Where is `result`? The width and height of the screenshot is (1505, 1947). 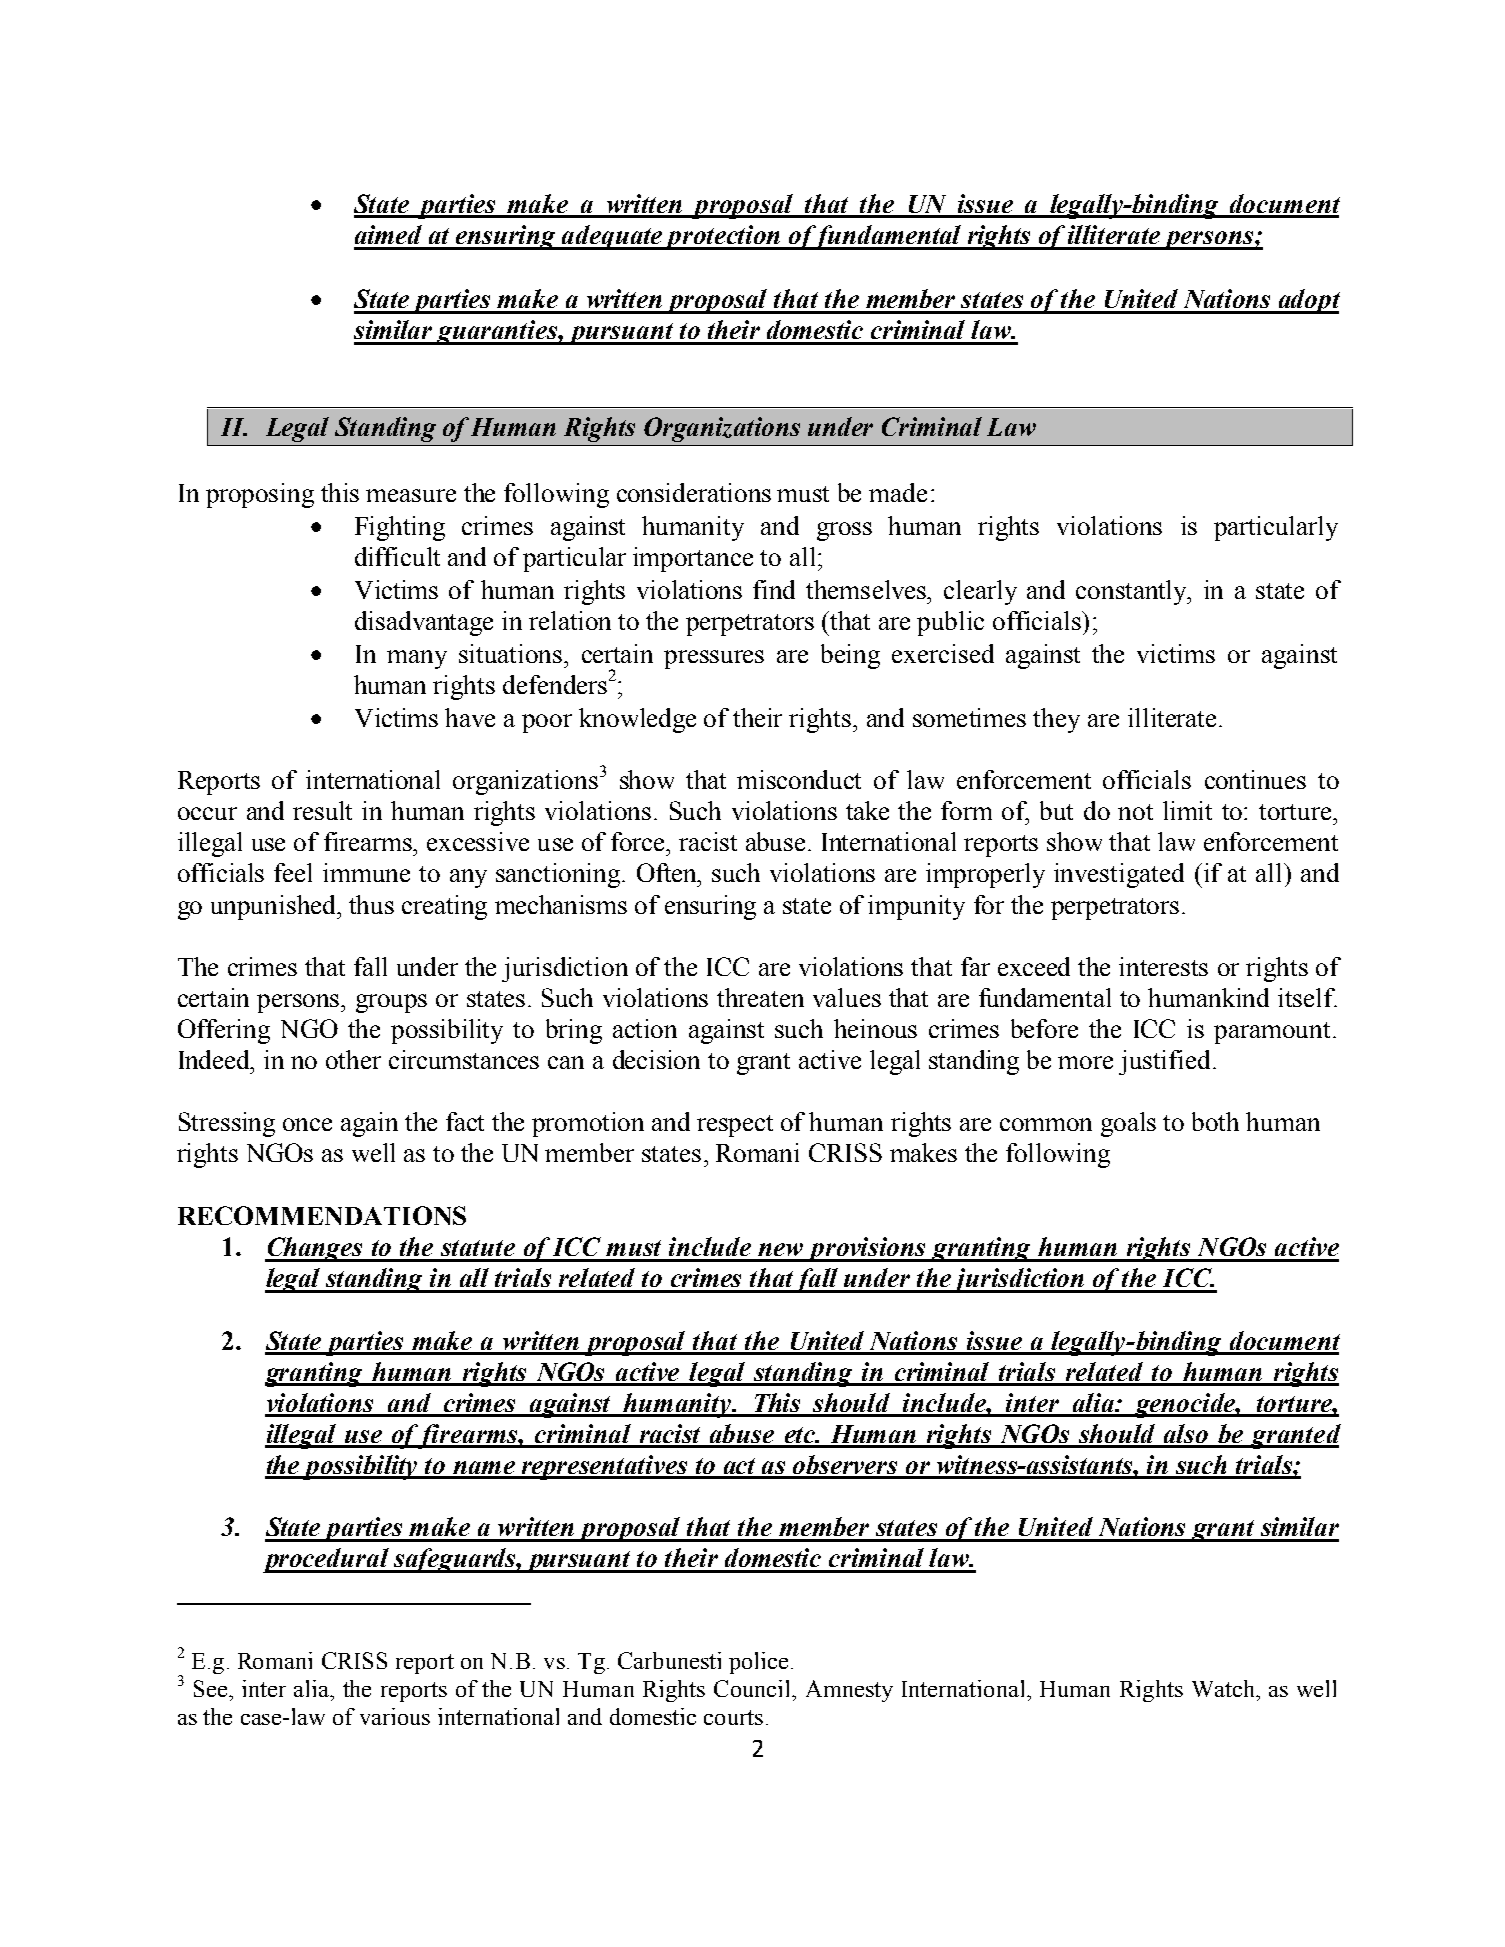 result is located at coordinates (322, 810).
